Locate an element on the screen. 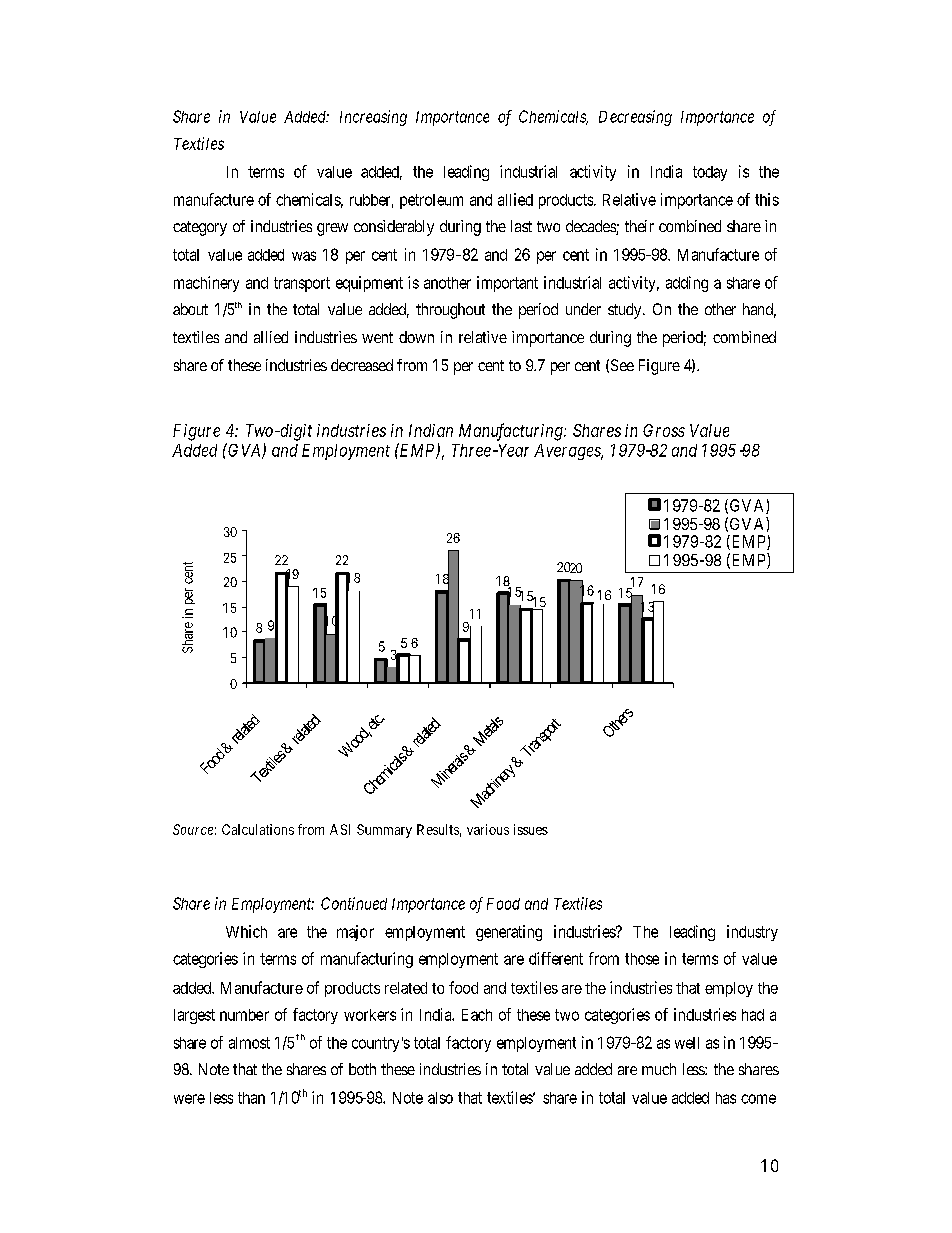 Image resolution: width=952 pixels, height=1233 pixels. Calculations is located at coordinates (258, 829).
